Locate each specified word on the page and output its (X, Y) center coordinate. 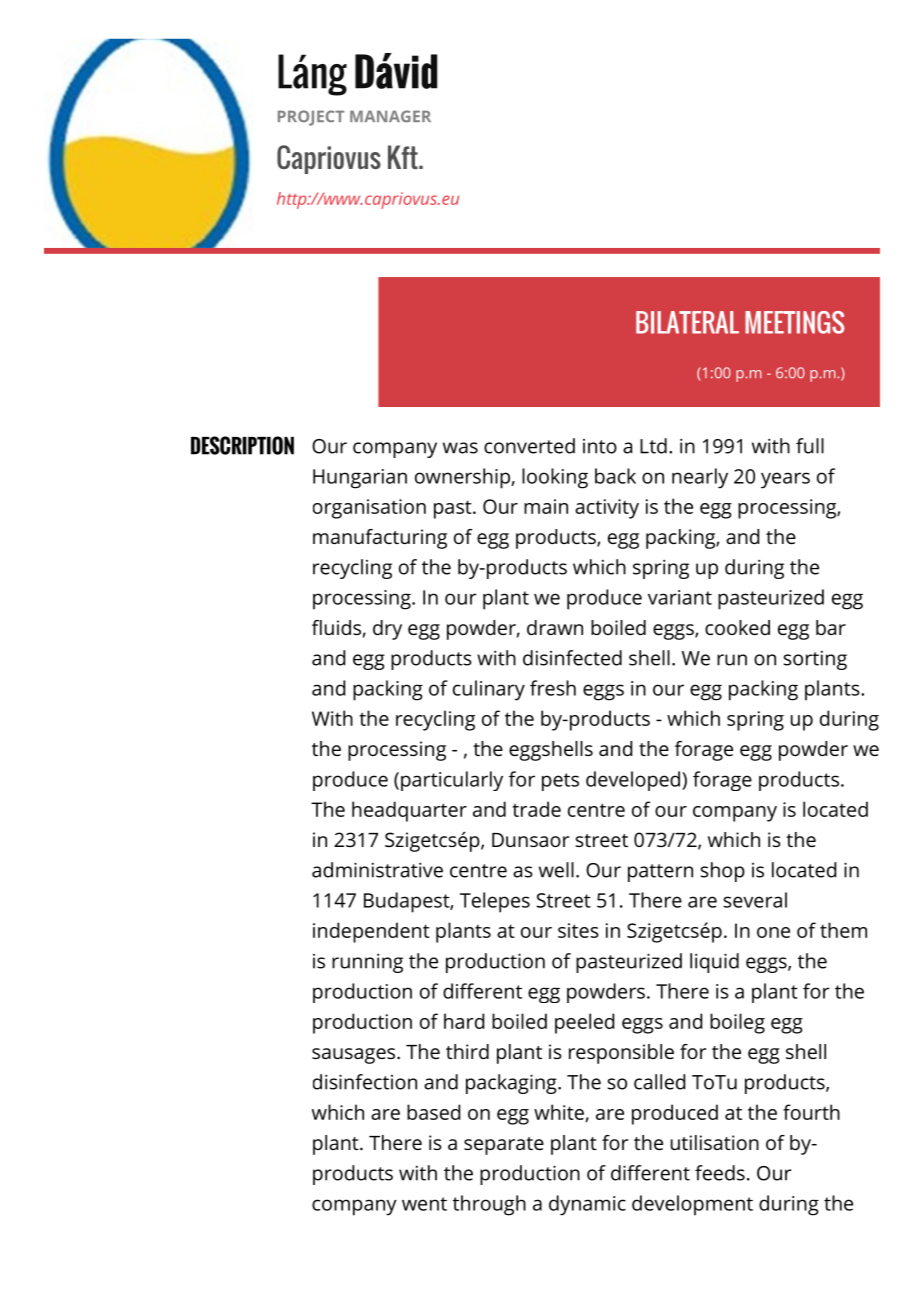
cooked (737, 627)
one (773, 932)
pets (560, 782)
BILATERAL (687, 322)
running (367, 963)
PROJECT (311, 118)
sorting (815, 660)
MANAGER (390, 116)
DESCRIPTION (242, 445)
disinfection (365, 1082)
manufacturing (380, 539)
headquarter (409, 811)
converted (529, 446)
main (546, 506)
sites (578, 930)
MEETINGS (794, 322)
